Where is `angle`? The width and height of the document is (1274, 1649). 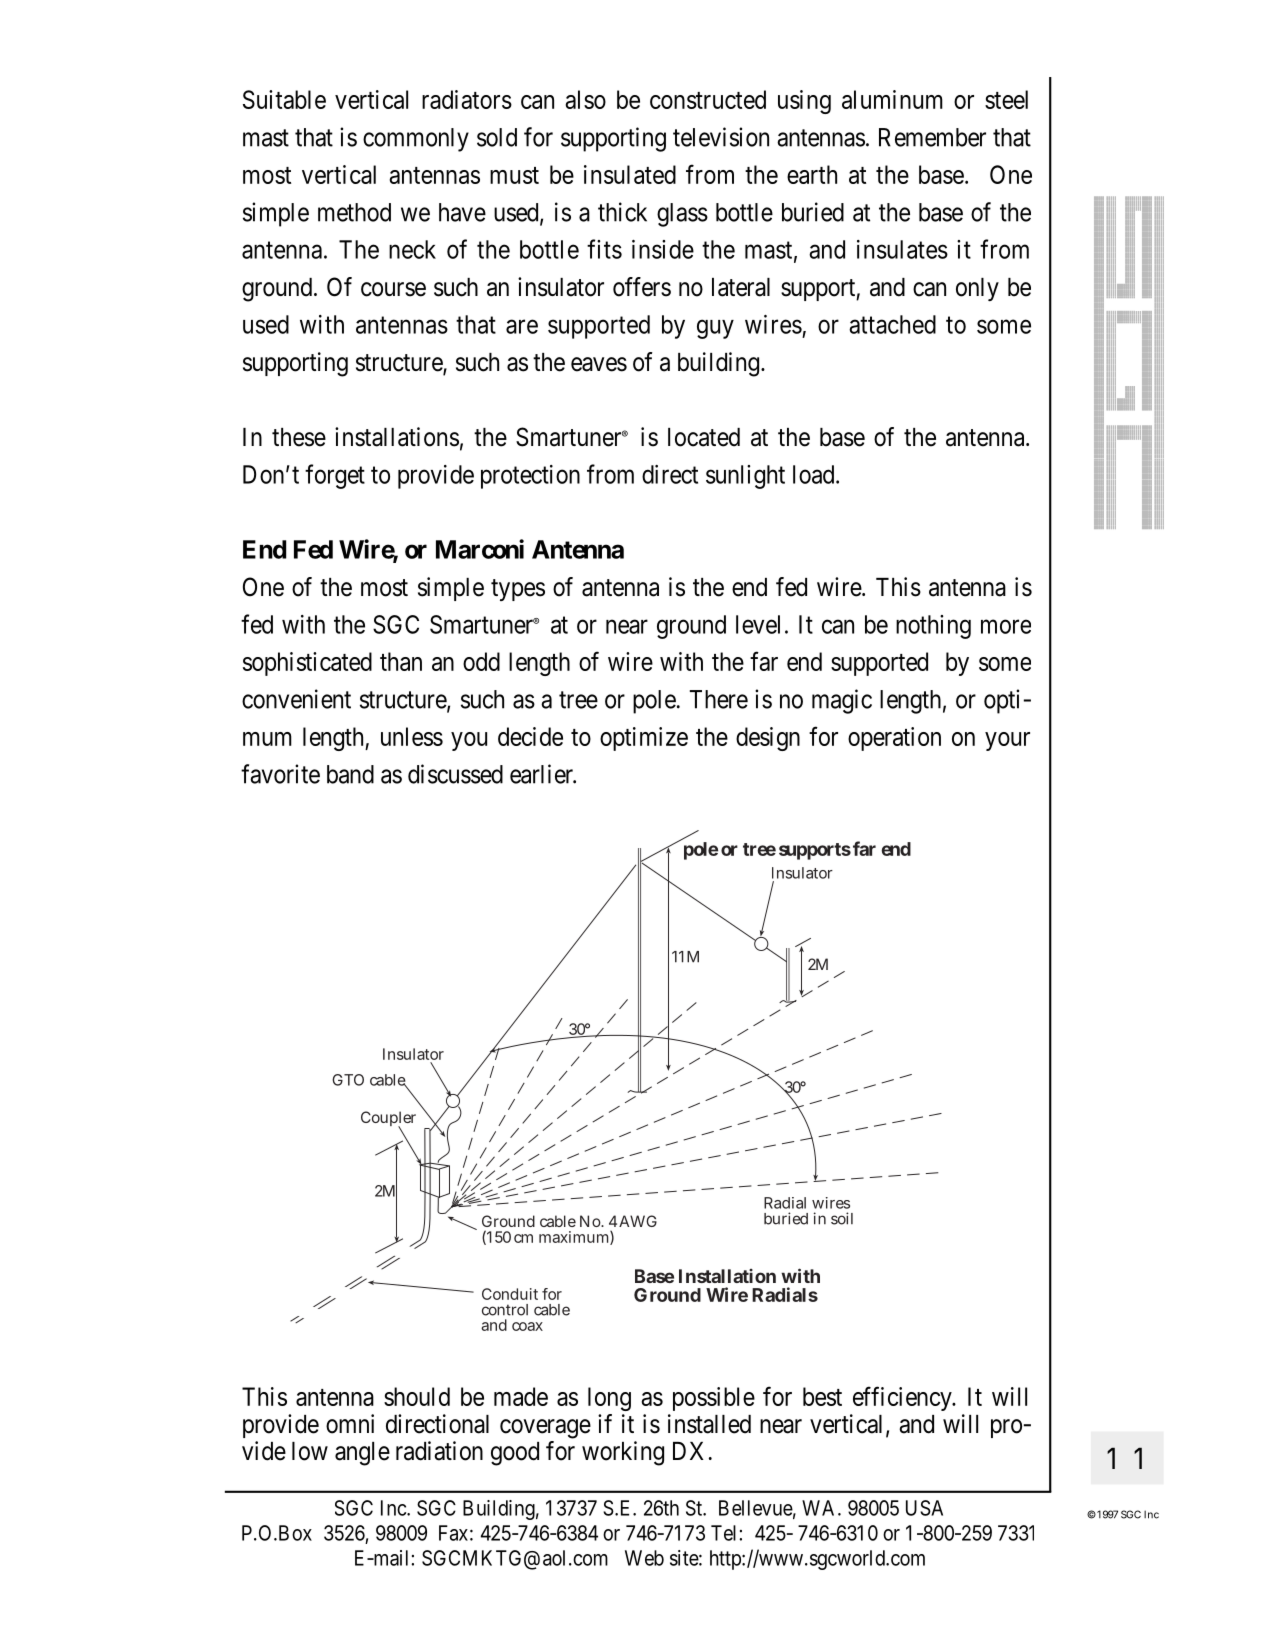 angle is located at coordinates (362, 1454).
